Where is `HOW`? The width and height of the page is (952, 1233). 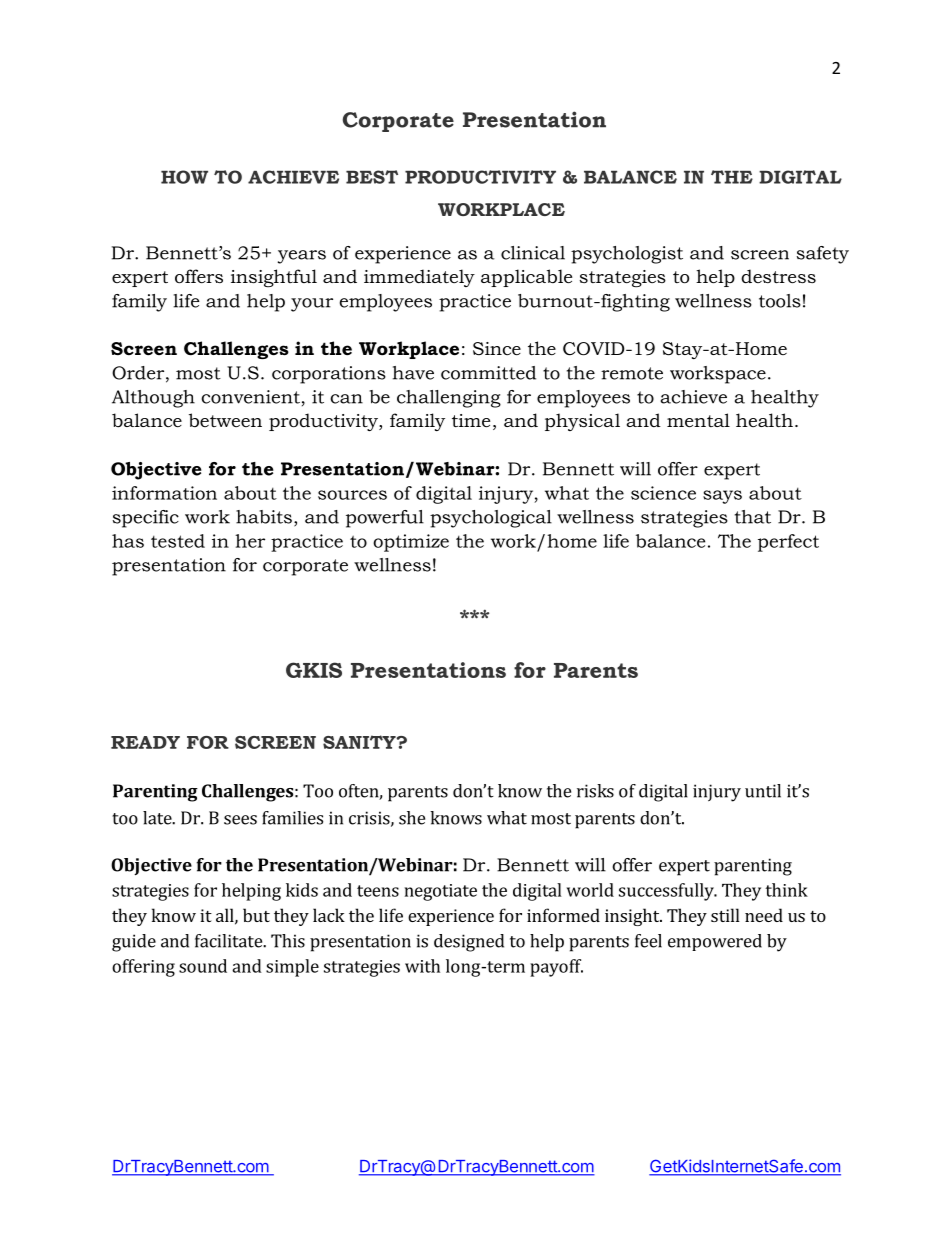 HOW is located at coordinates (184, 177).
